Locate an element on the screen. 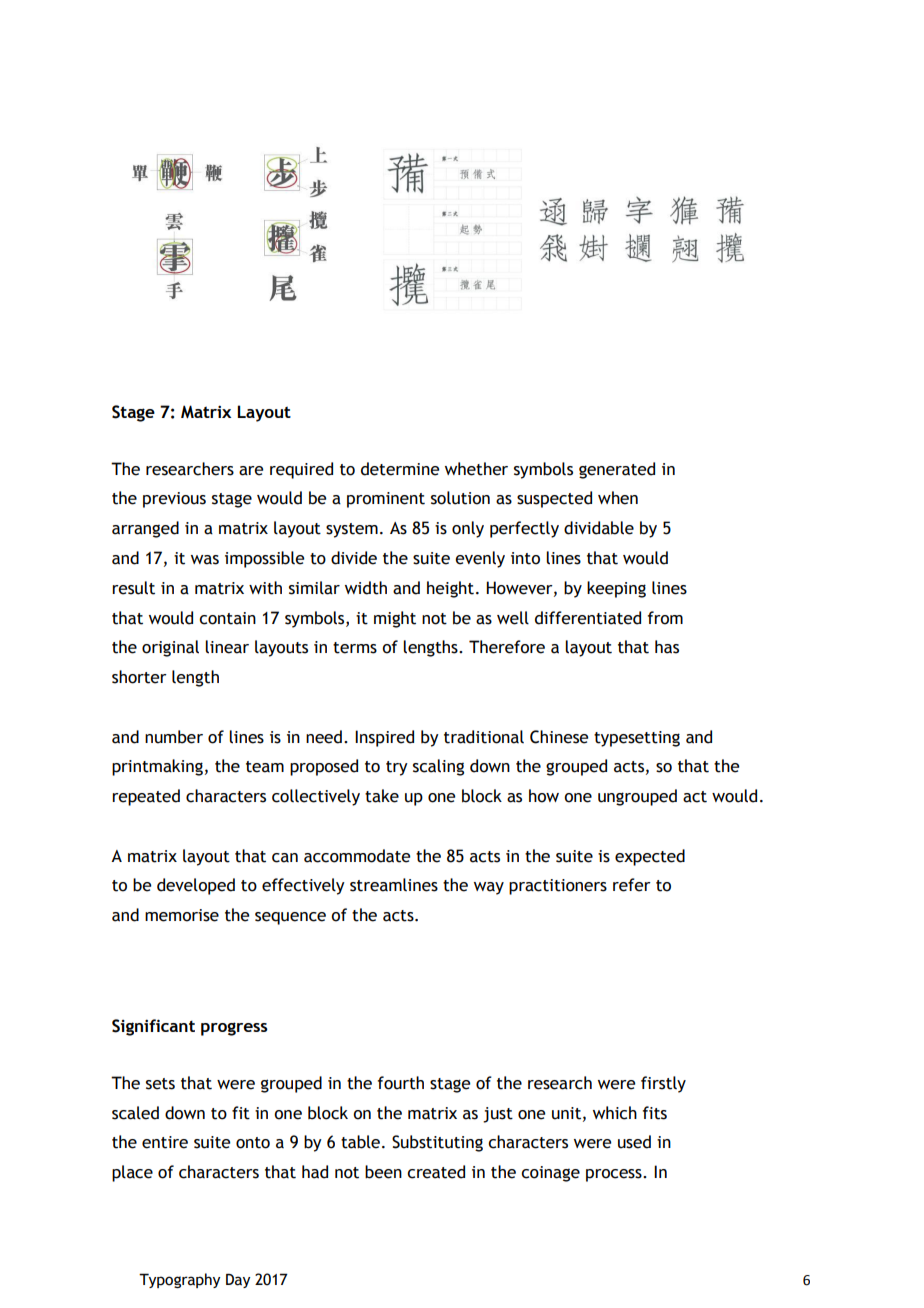 The height and width of the screenshot is (1308, 924). sequence is located at coordinates (290, 918).
